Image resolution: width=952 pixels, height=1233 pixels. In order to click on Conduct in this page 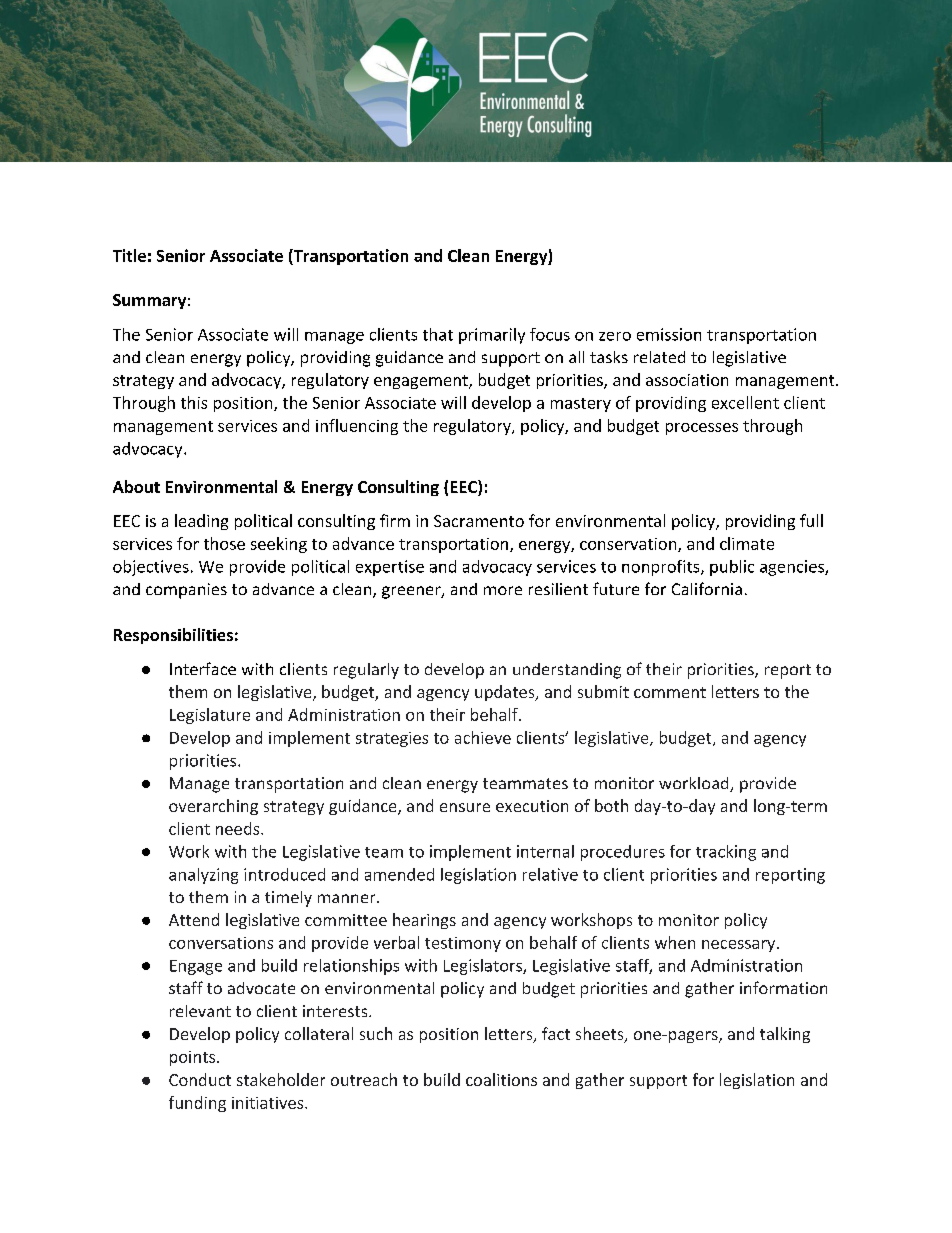, I will do `click(200, 1079)`.
